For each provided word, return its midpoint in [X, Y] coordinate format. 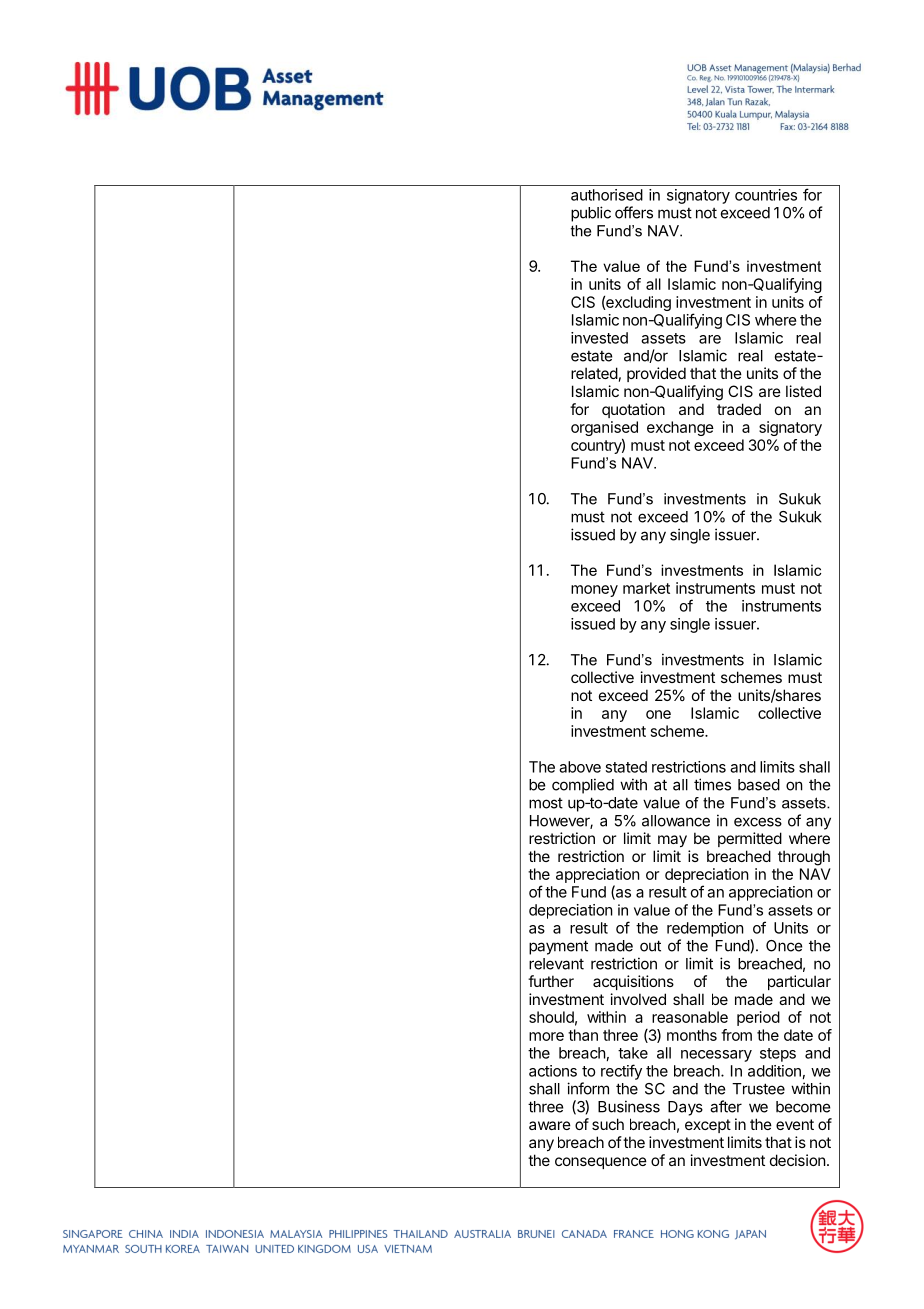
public [591, 214]
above [580, 767]
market [646, 588]
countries [766, 195]
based [759, 785]
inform [588, 1088]
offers [634, 212]
